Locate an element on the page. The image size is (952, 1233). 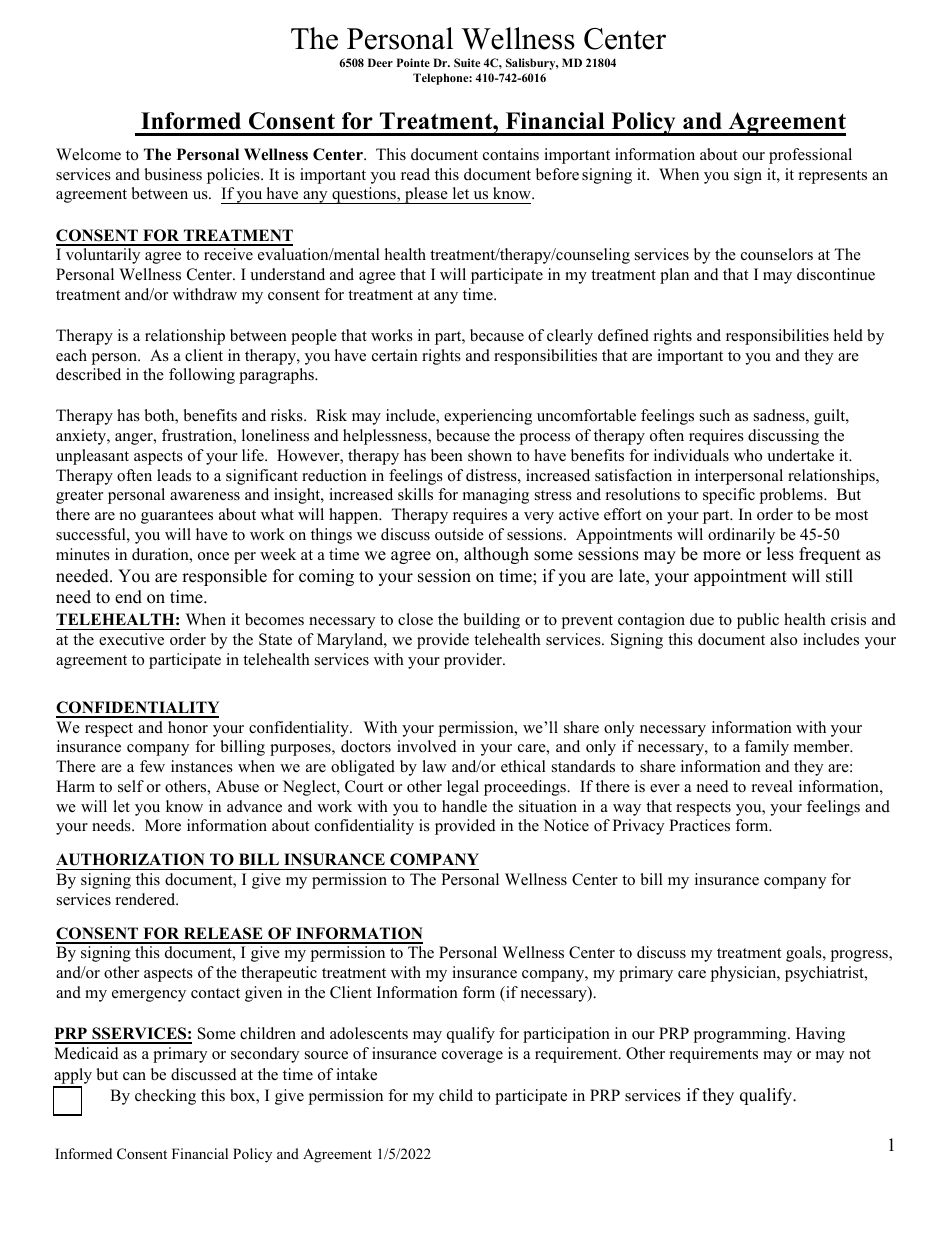
coverage is located at coordinates (472, 1057).
